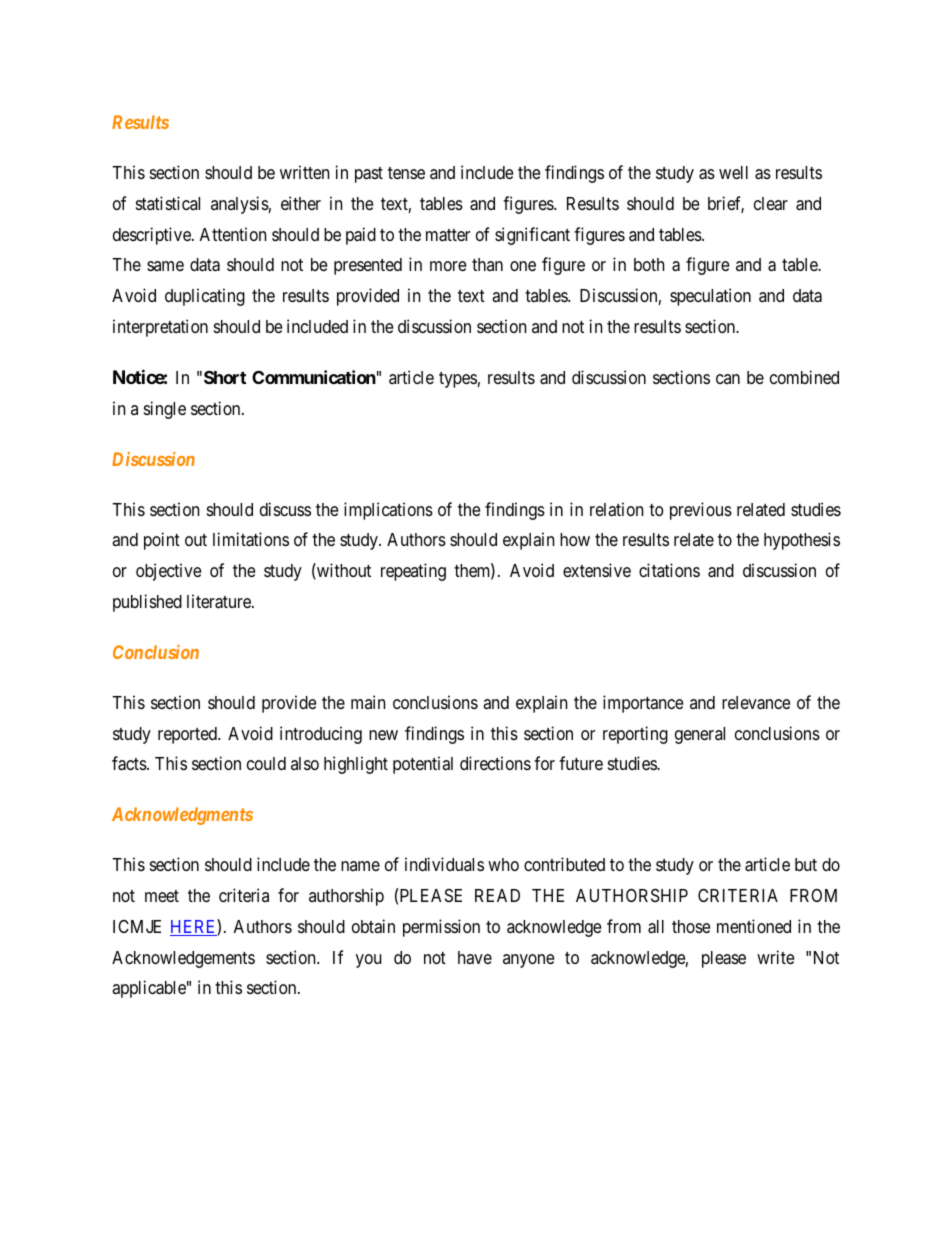  Describe the element at coordinates (458, 380) in the screenshot. I see `types` at that location.
